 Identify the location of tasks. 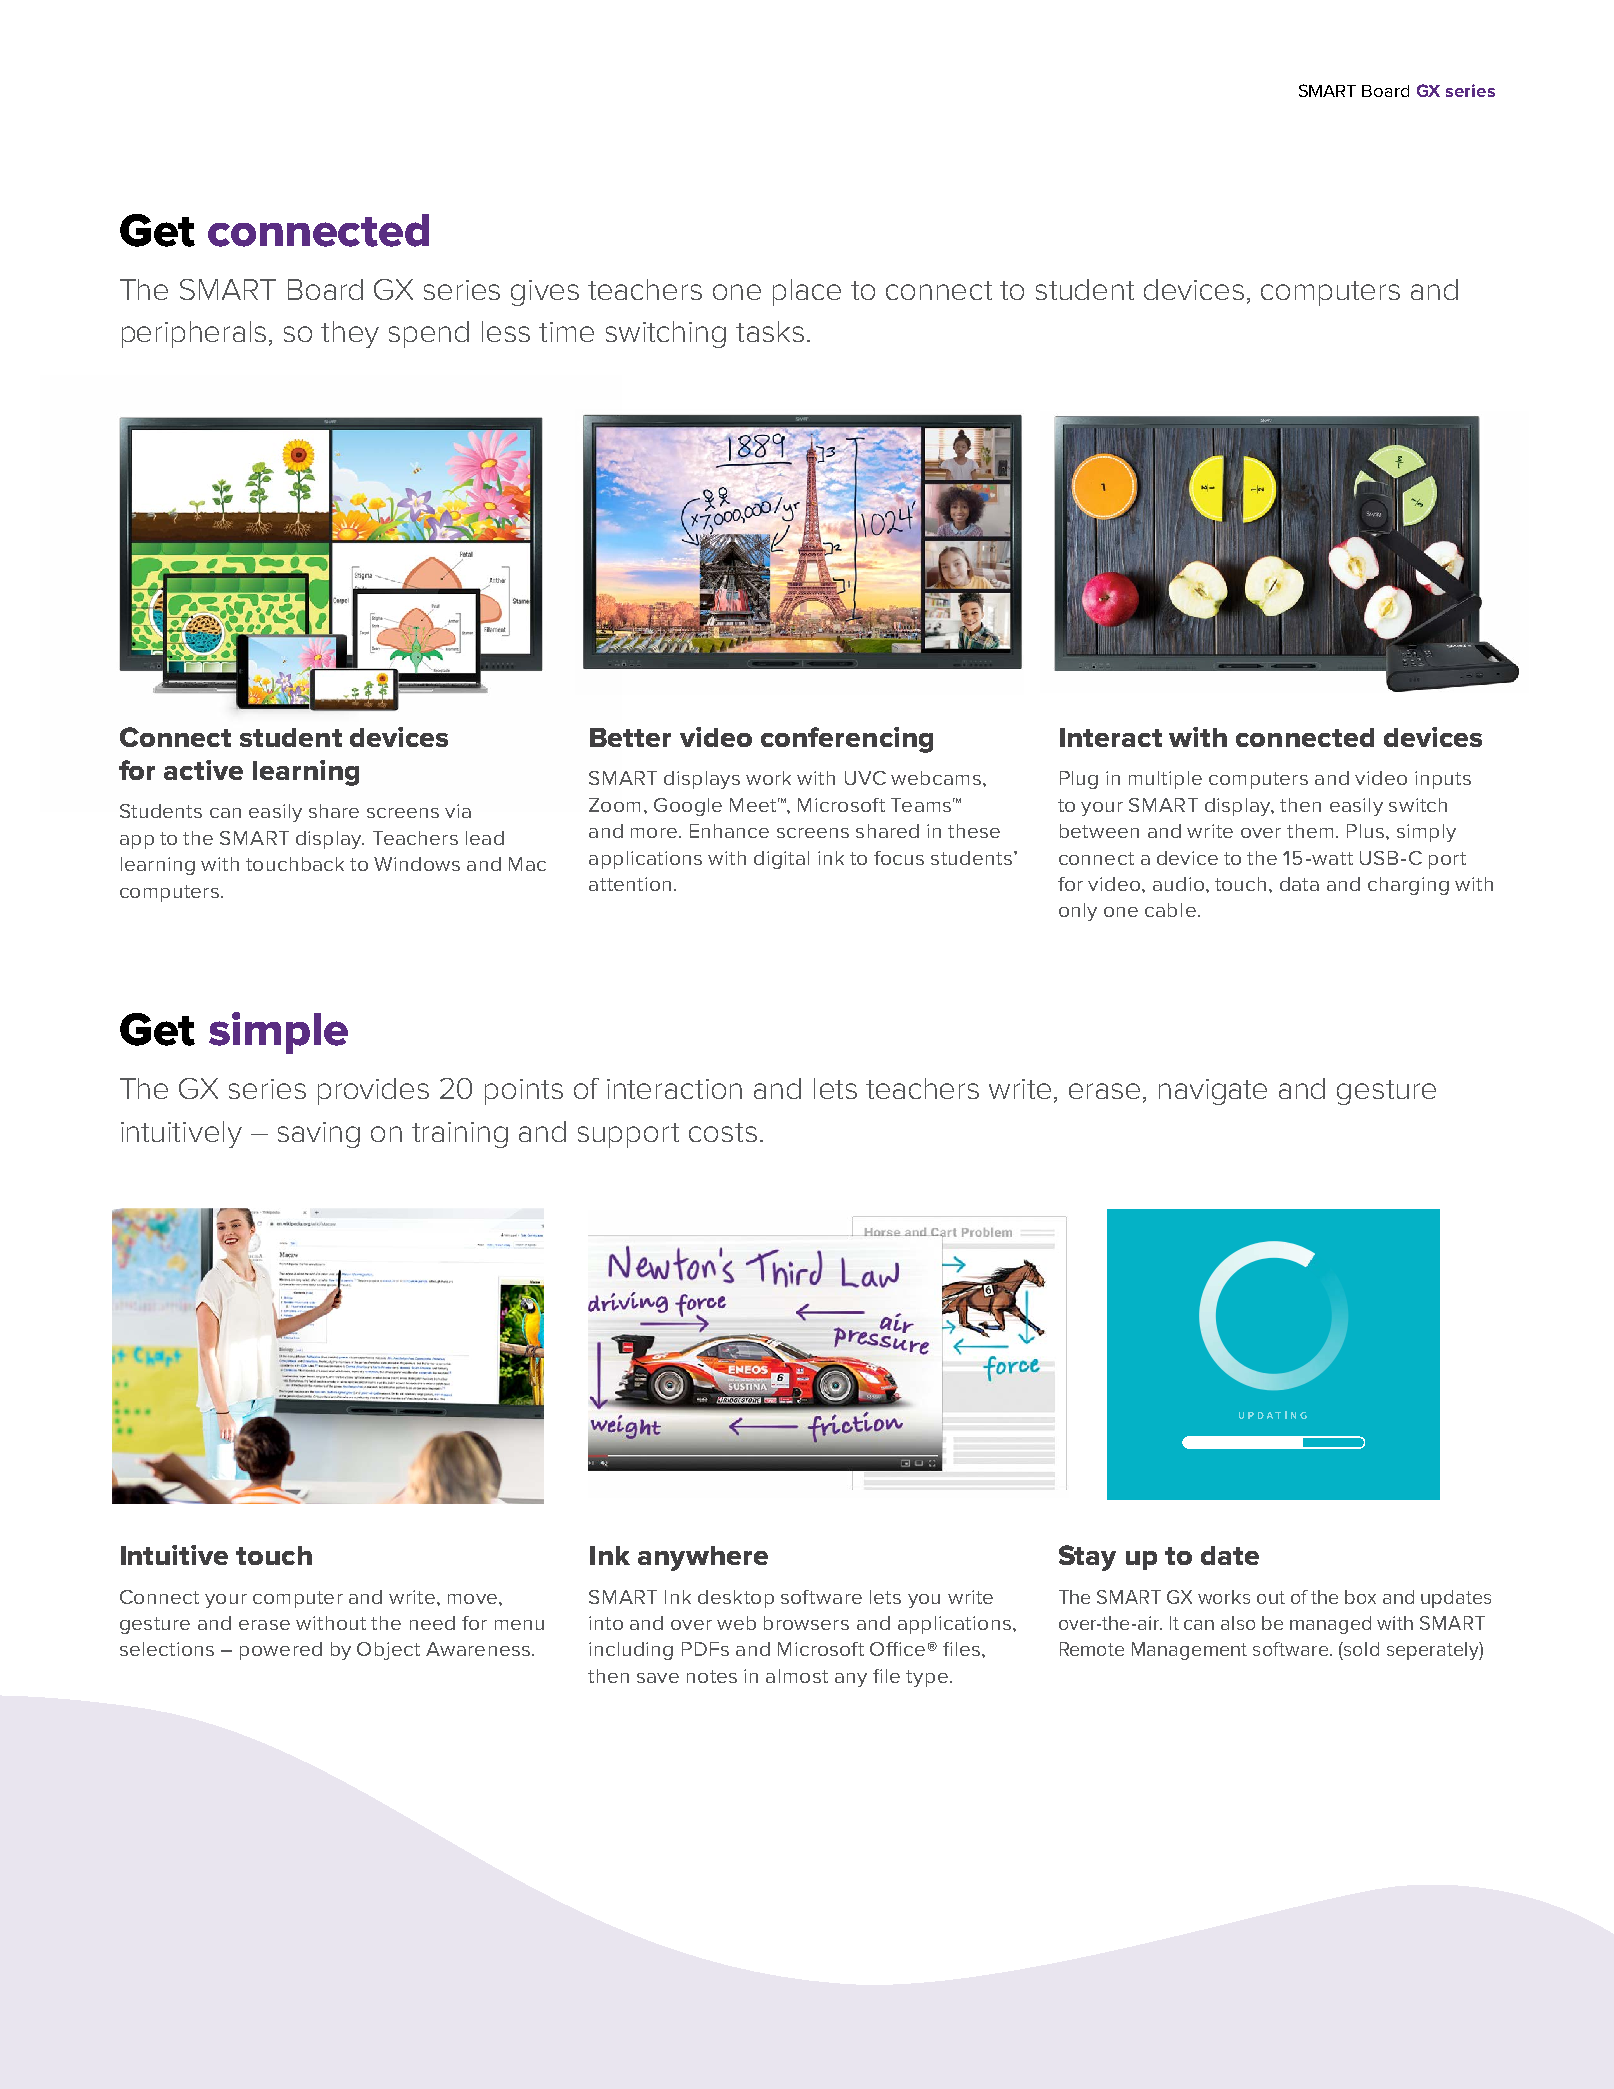
(770, 331).
